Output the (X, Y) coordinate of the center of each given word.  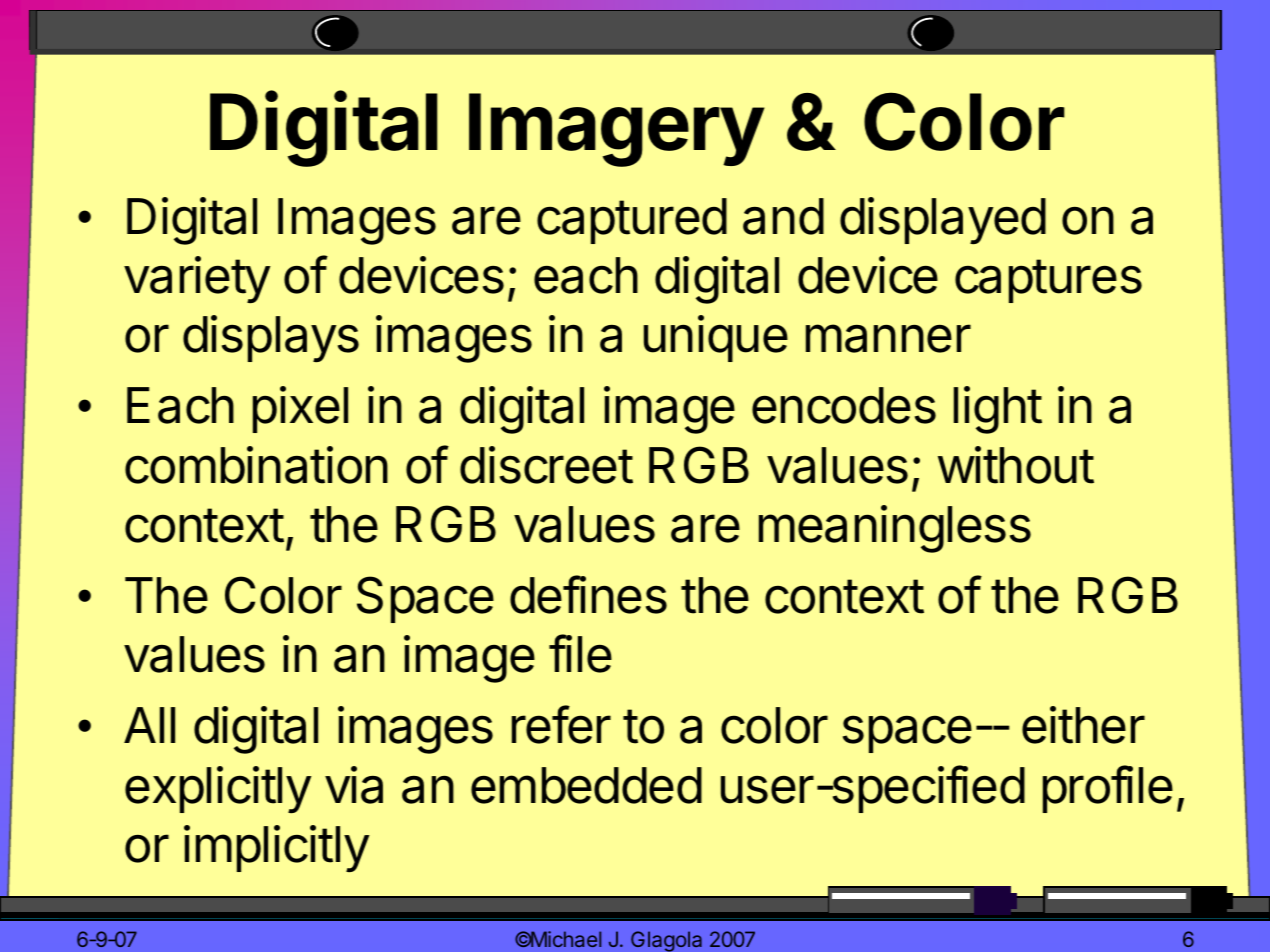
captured (632, 221)
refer (561, 724)
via (354, 785)
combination (256, 465)
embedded (586, 785)
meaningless (895, 529)
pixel (300, 409)
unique (716, 338)
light (998, 410)
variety (197, 280)
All (149, 725)
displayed (943, 221)
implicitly (277, 849)
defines (588, 594)
